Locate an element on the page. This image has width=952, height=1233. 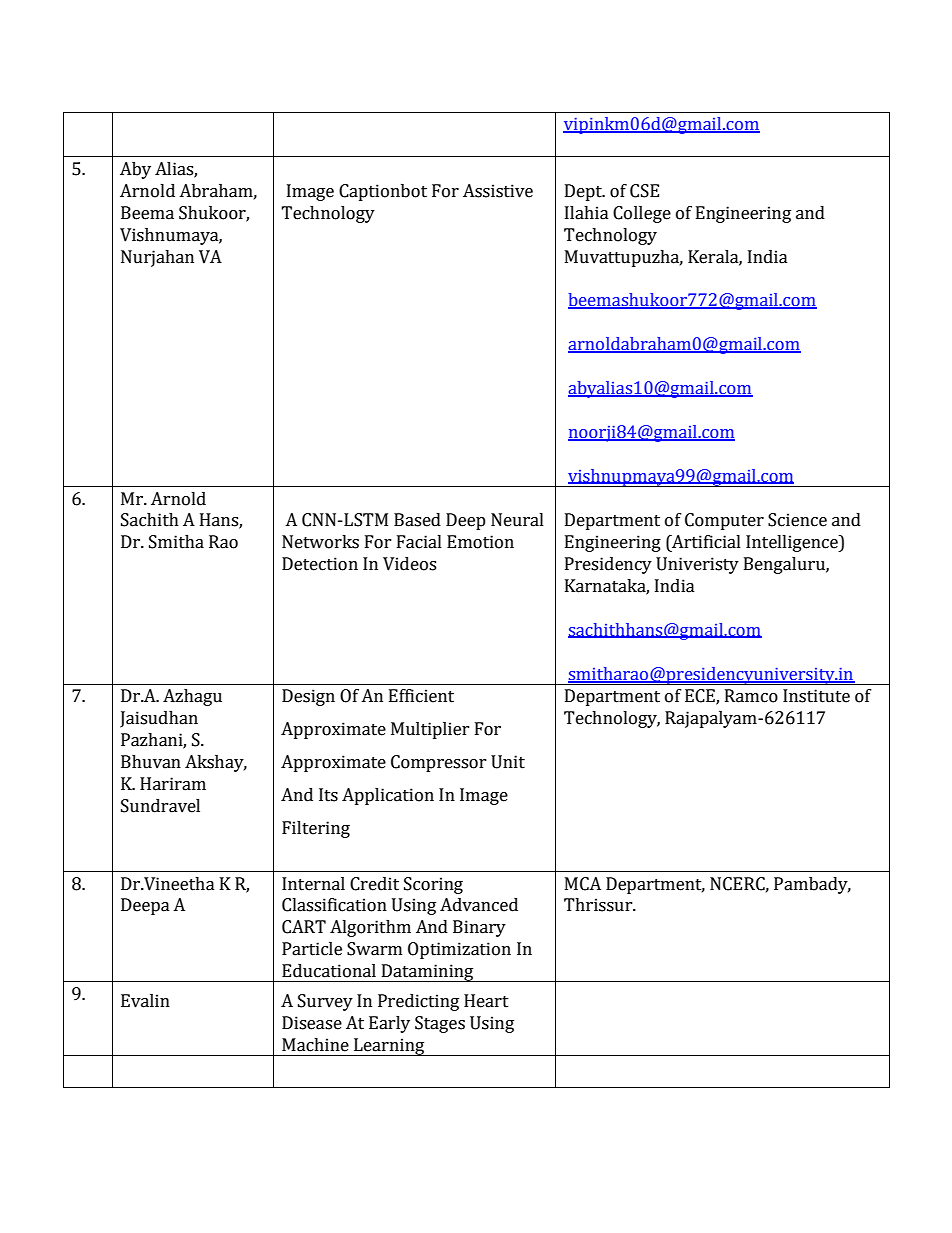
College is located at coordinates (642, 214).
